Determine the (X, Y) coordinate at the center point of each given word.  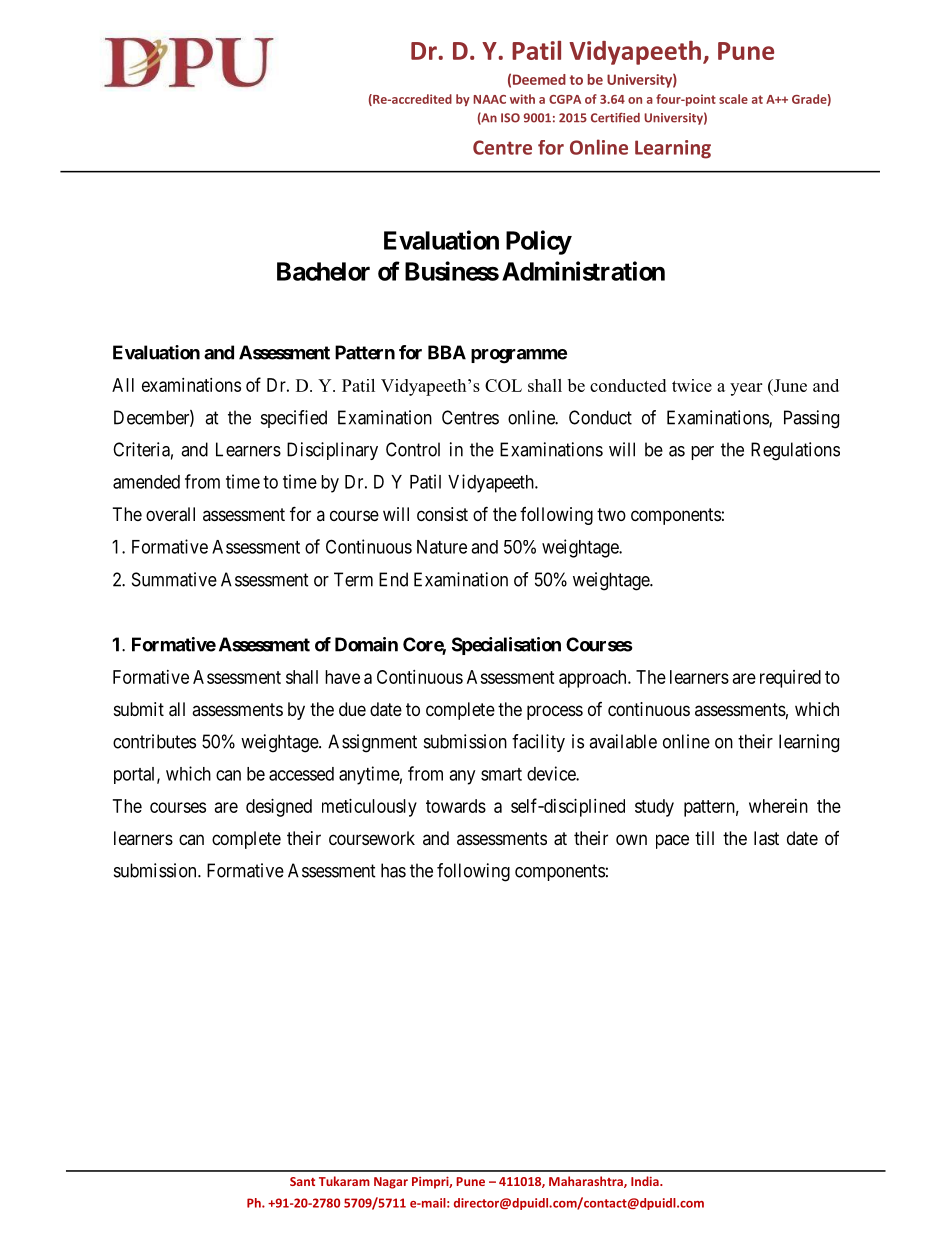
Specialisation (506, 646)
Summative (174, 579)
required (790, 679)
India (646, 1181)
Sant (302, 1181)
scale (733, 99)
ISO (510, 118)
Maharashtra (587, 1182)
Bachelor (323, 271)
